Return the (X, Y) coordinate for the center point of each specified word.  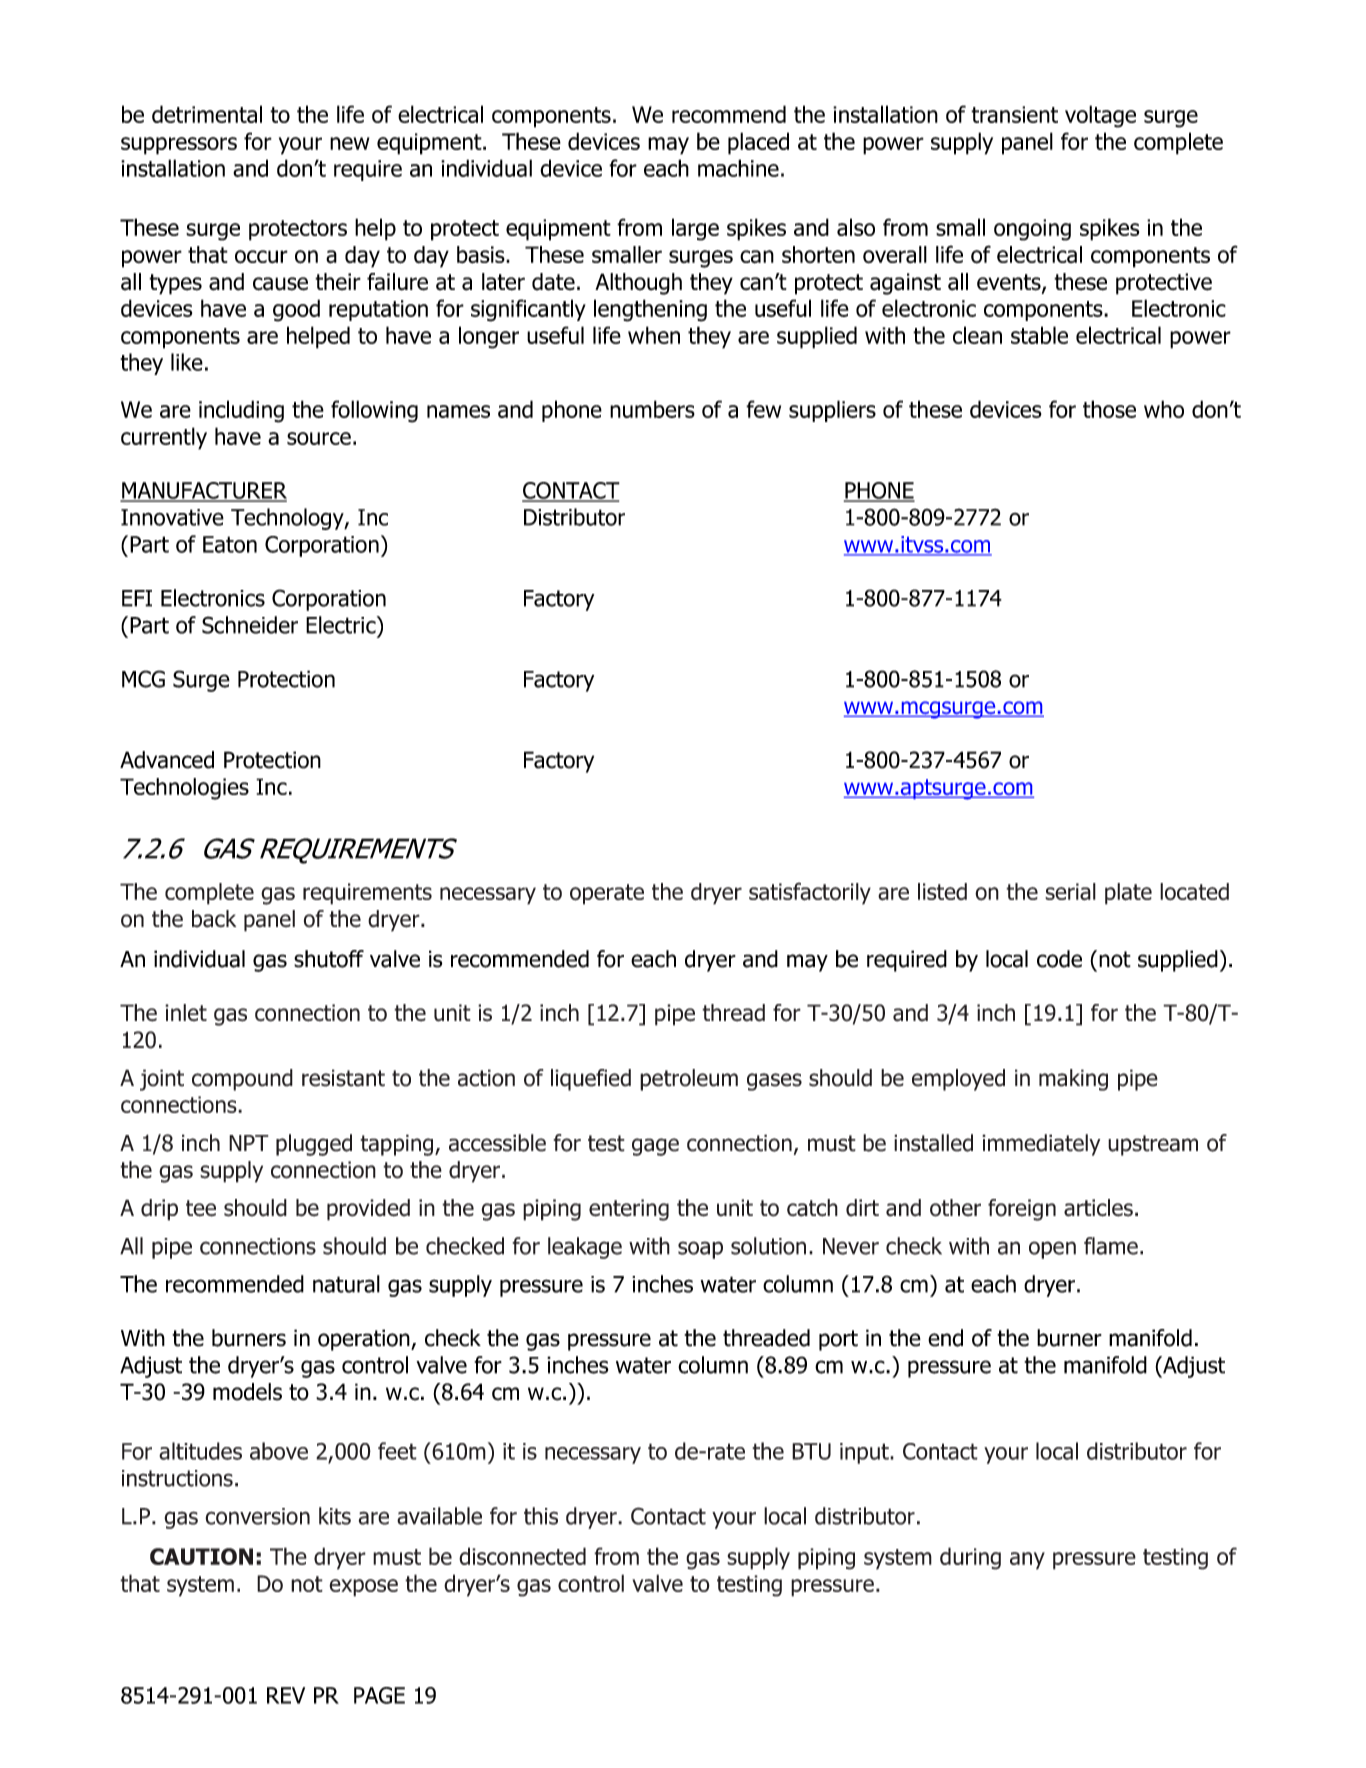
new (349, 143)
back (214, 919)
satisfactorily (810, 893)
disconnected (522, 1556)
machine (738, 168)
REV (286, 1695)
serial (1070, 891)
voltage (1100, 116)
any (1027, 1561)
